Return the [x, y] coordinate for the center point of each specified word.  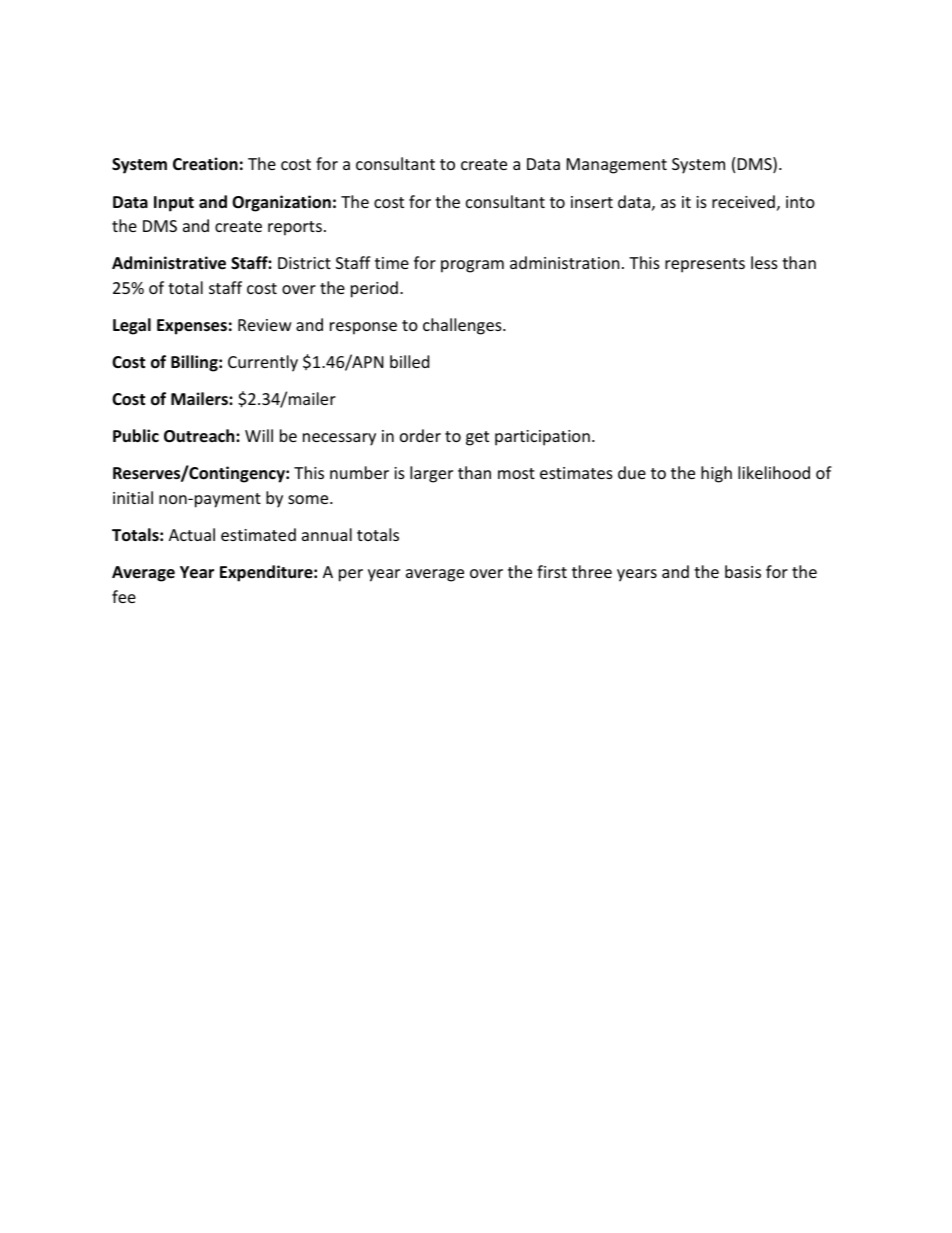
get [477, 438]
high [716, 474]
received [743, 201]
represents [705, 265]
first [552, 571]
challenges [463, 326]
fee [124, 596]
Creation [205, 164]
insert [592, 202]
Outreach [200, 436]
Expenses [192, 327]
